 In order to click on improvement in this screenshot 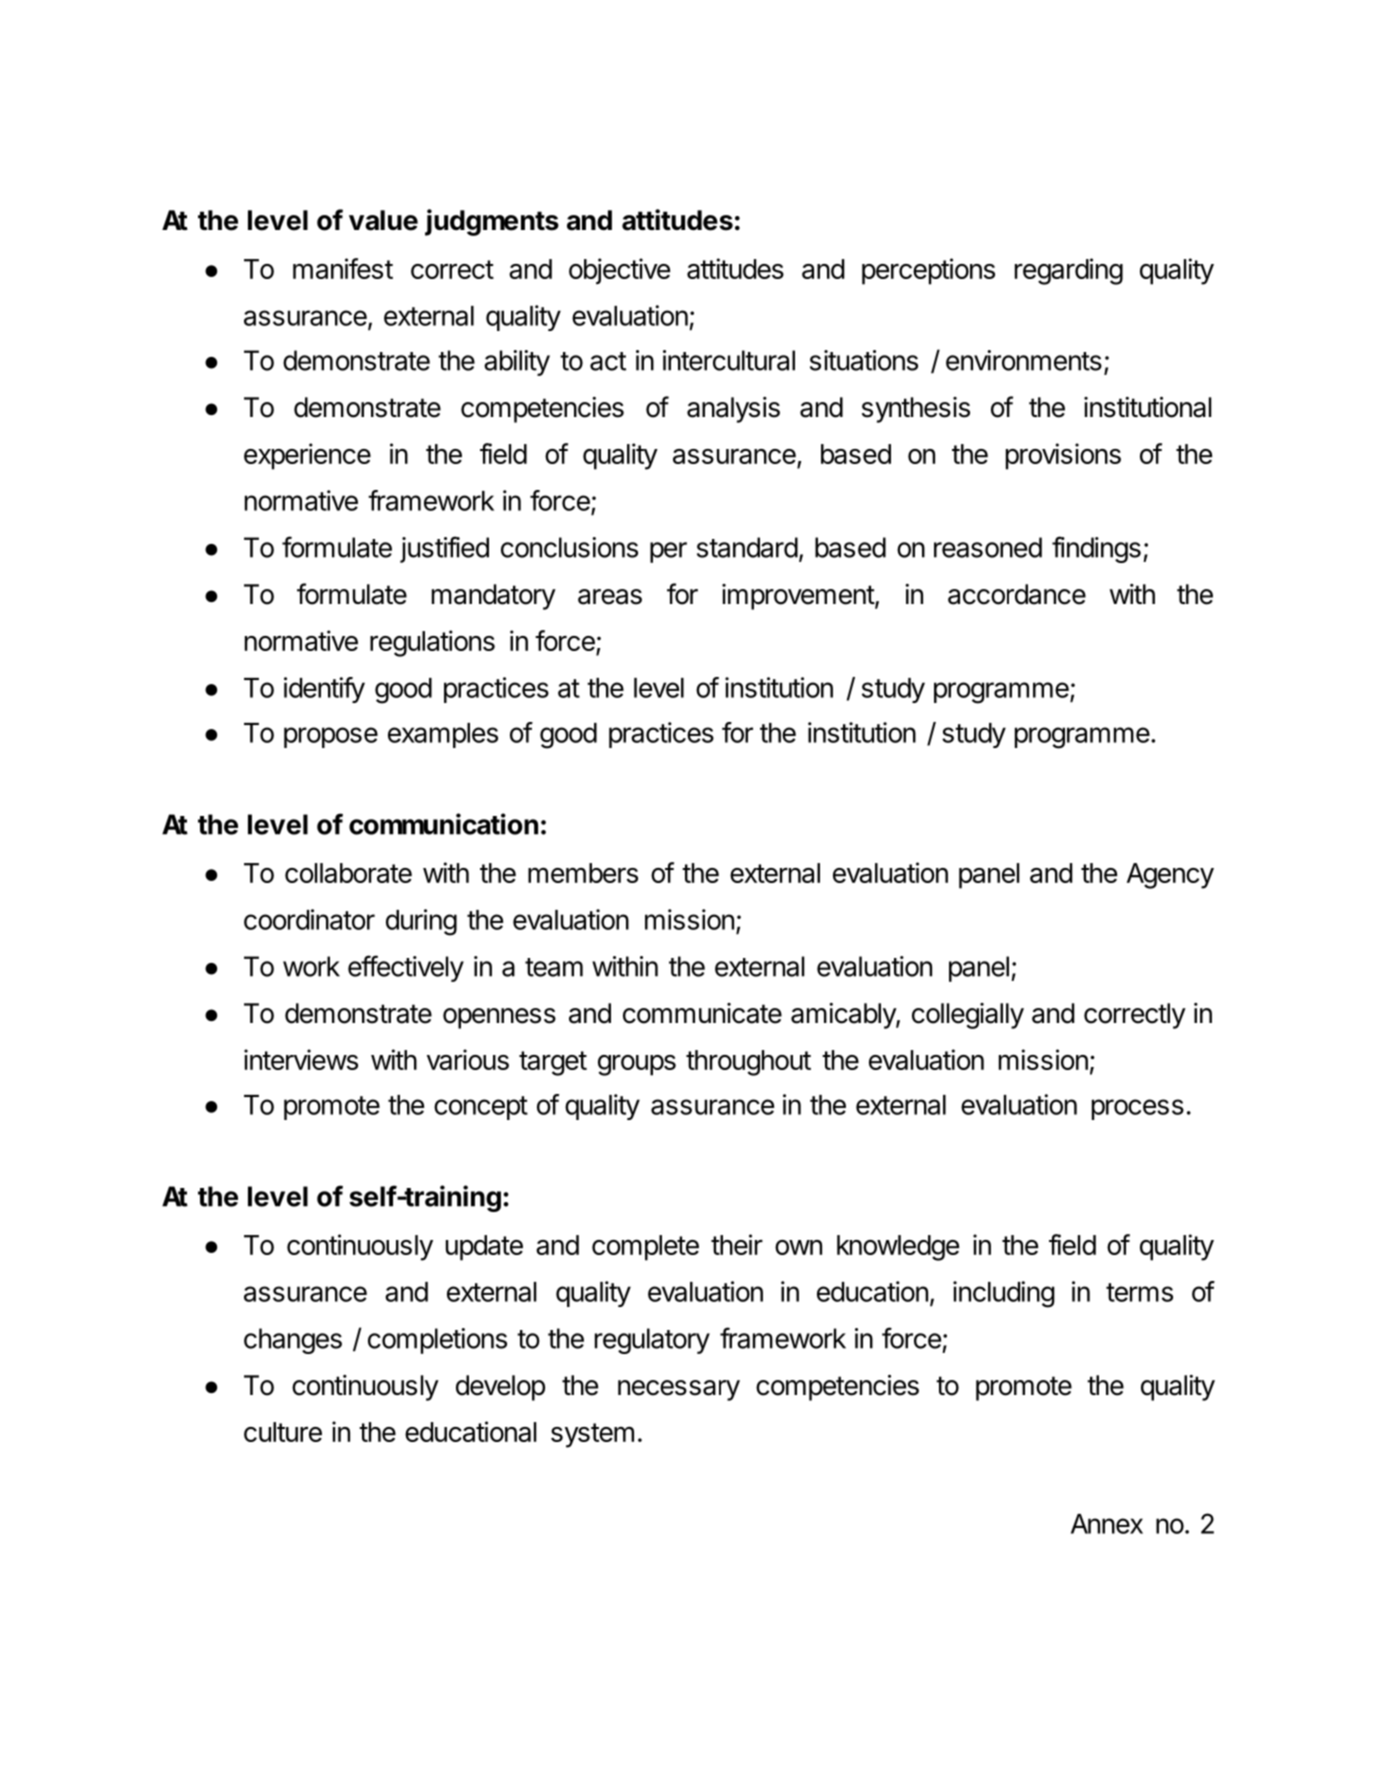, I will do `click(799, 597)`.
